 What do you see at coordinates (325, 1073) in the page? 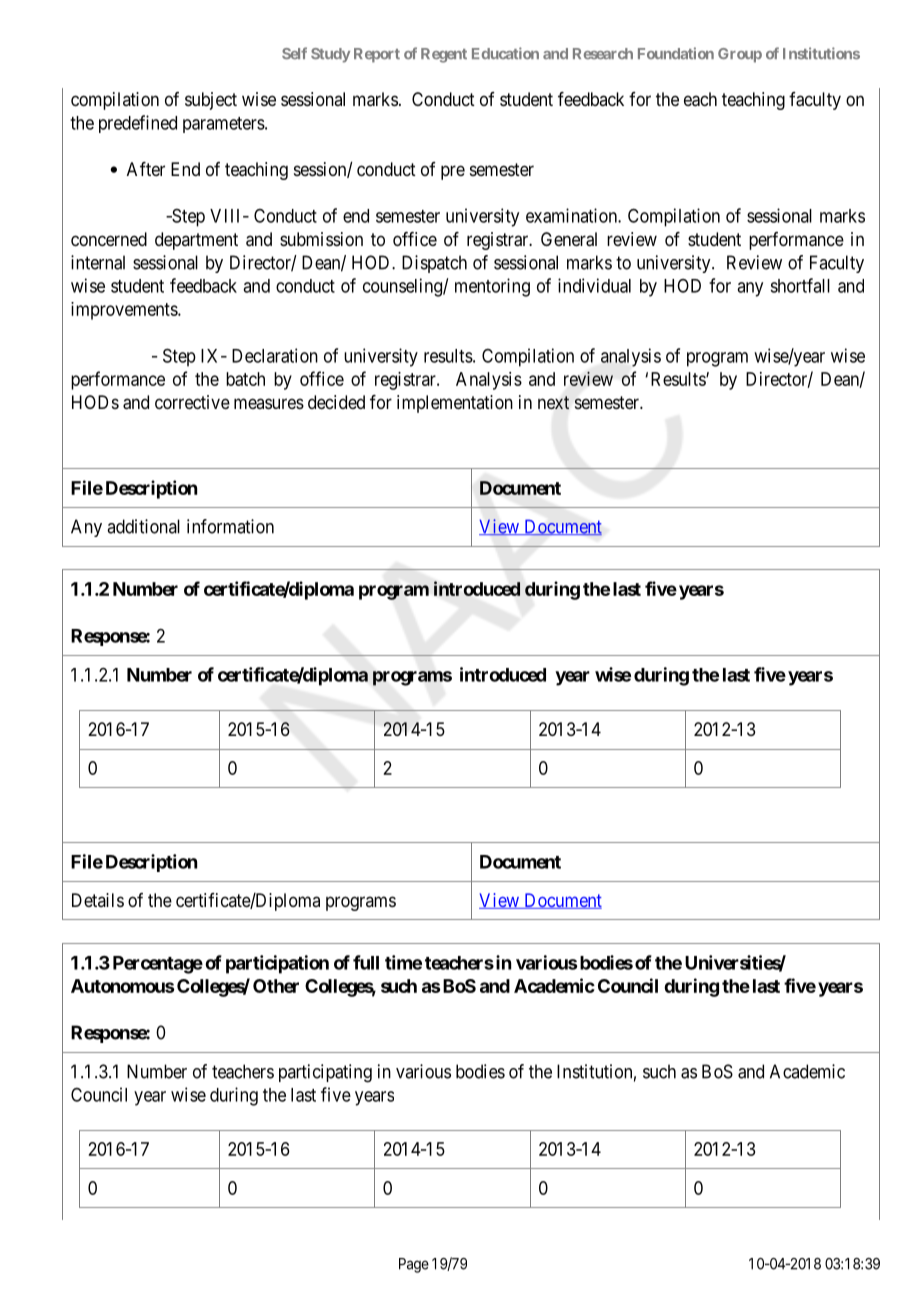
I see `participating` at bounding box center [325, 1073].
